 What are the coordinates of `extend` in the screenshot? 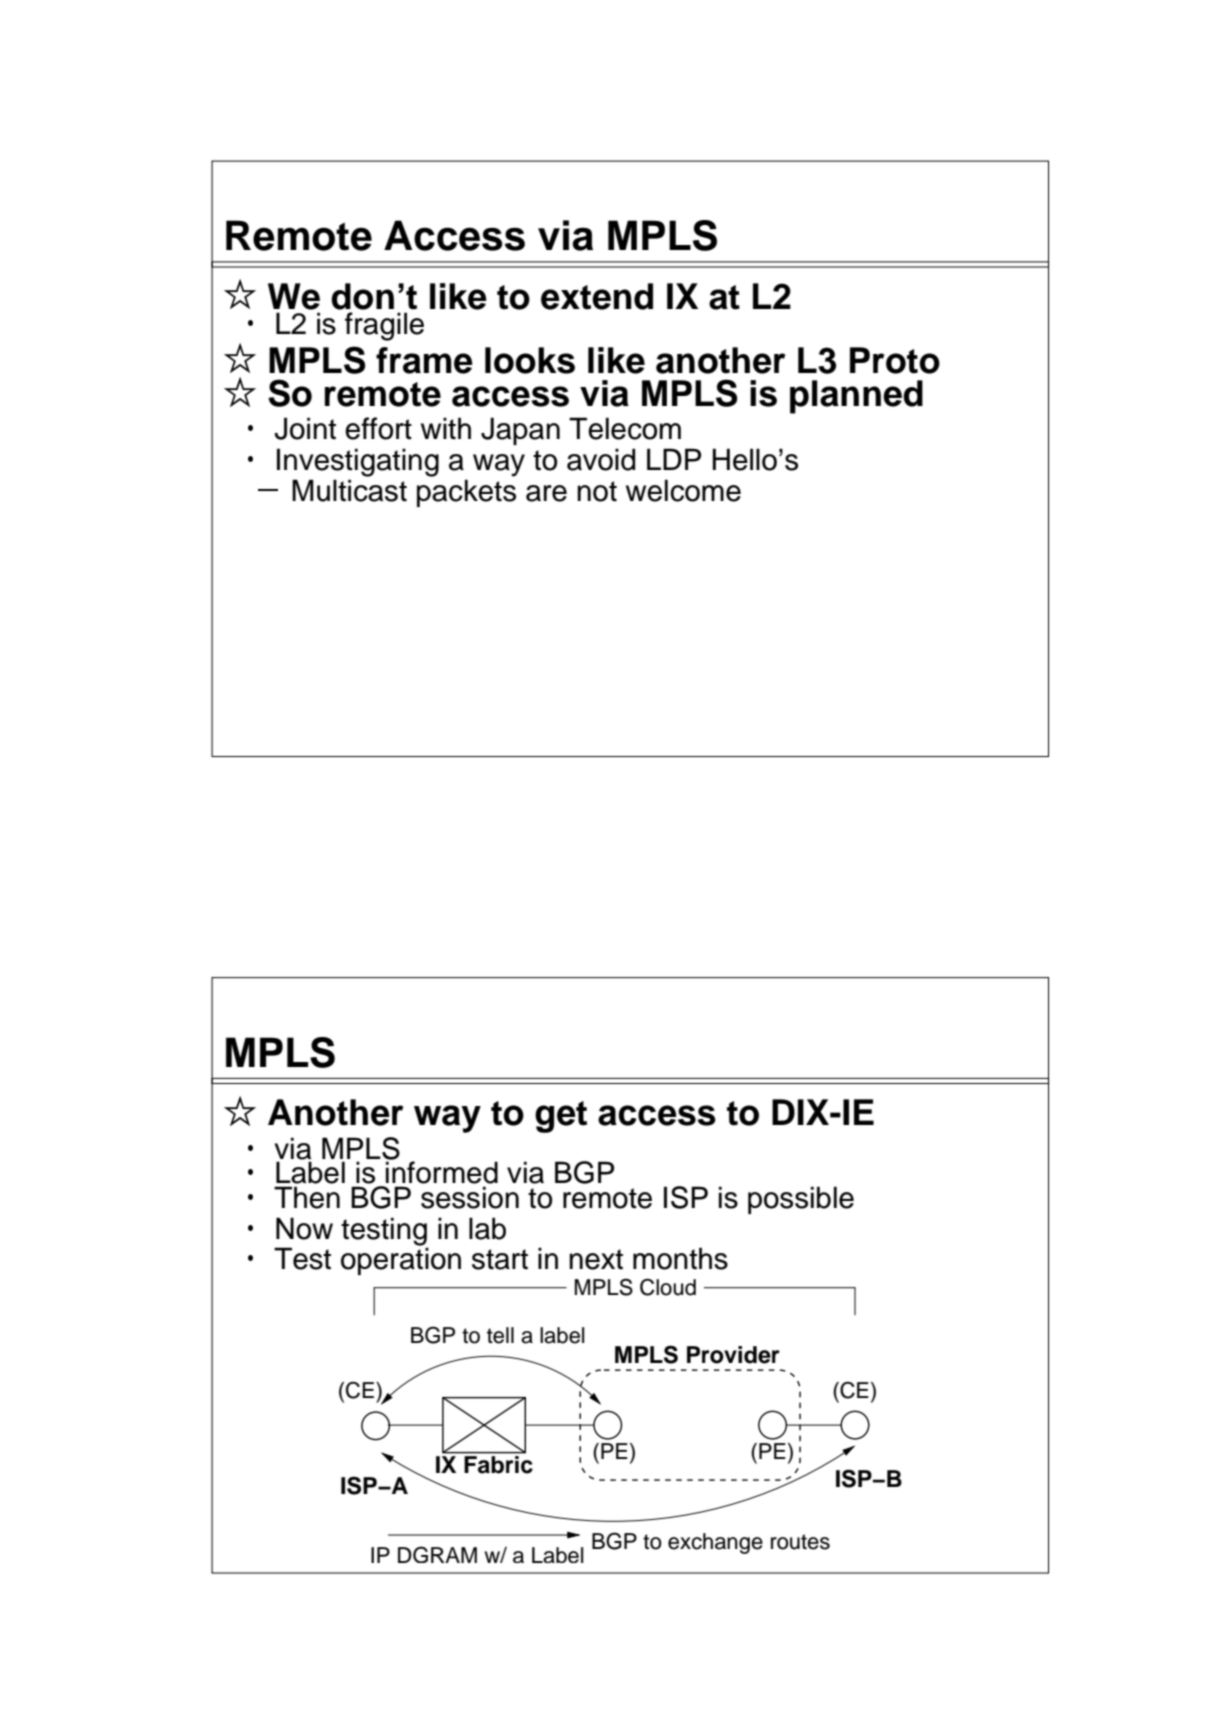 It's located at (597, 296).
